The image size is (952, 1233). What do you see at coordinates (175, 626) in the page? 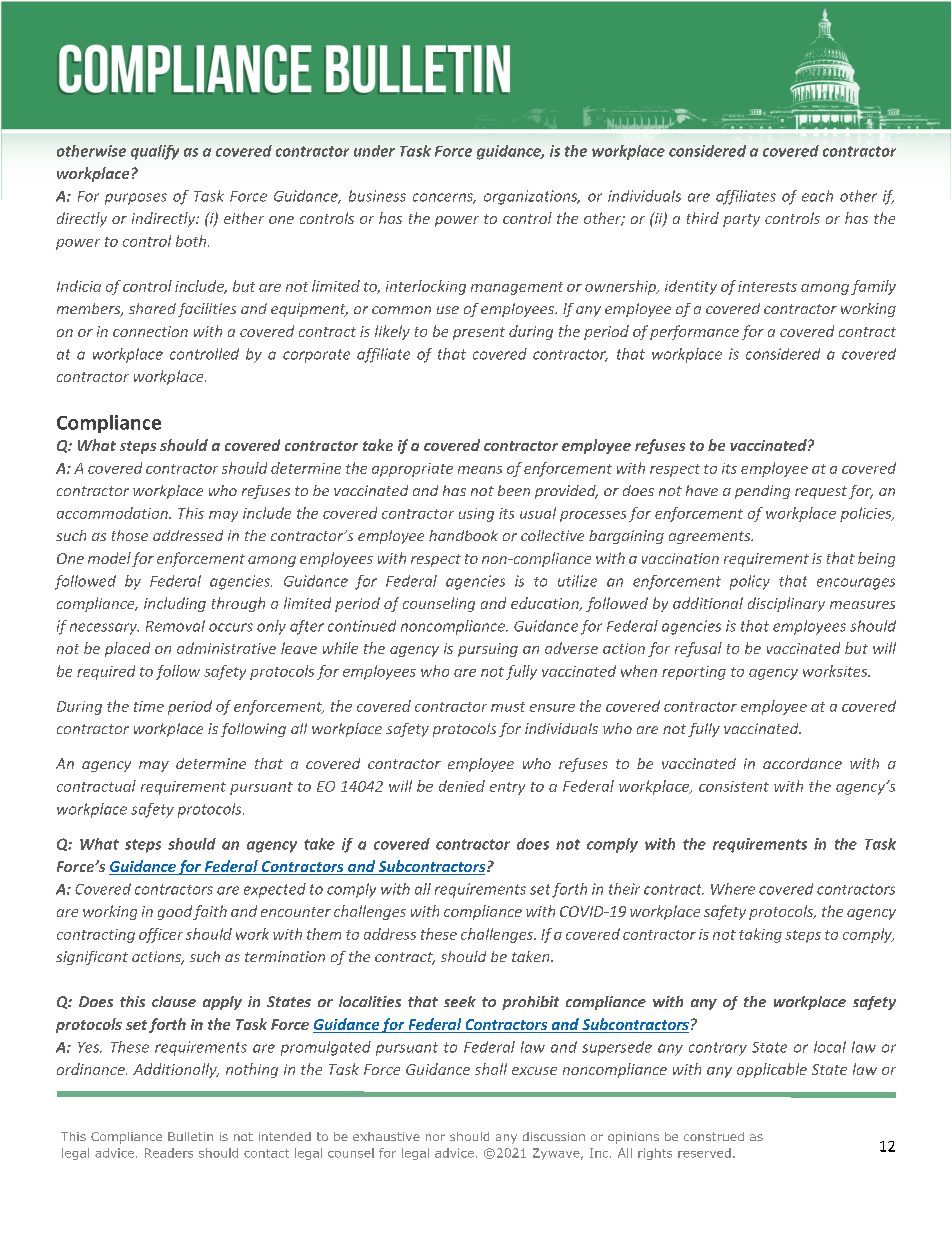
I see `Removal` at bounding box center [175, 626].
